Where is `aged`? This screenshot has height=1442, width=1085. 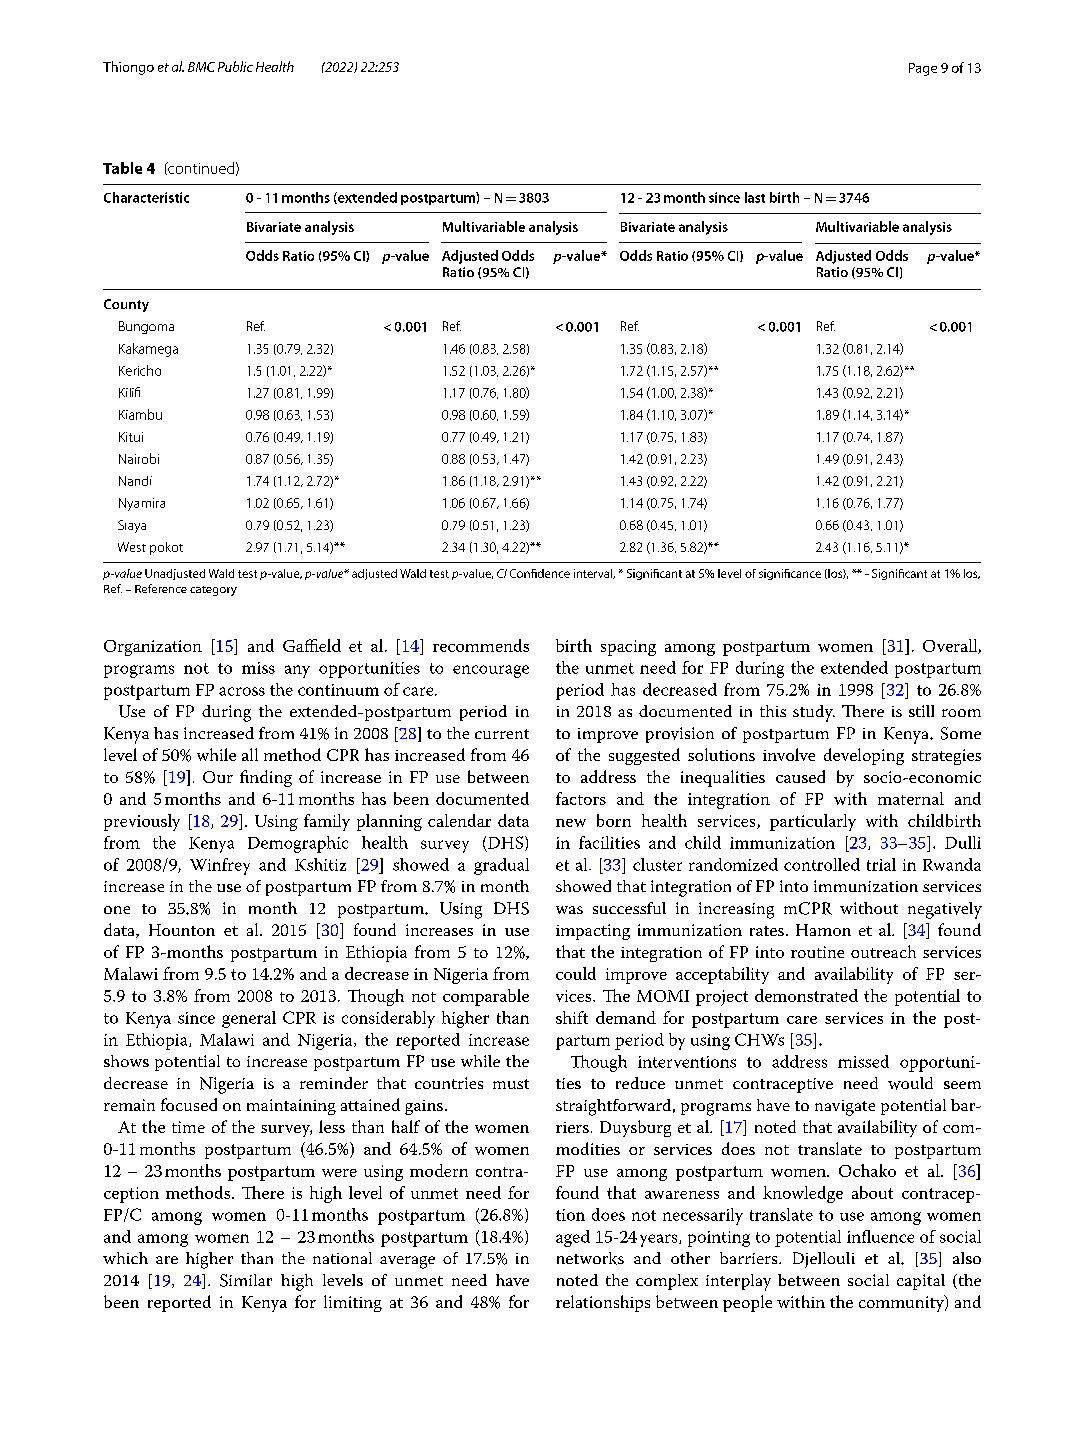 aged is located at coordinates (573, 1238).
